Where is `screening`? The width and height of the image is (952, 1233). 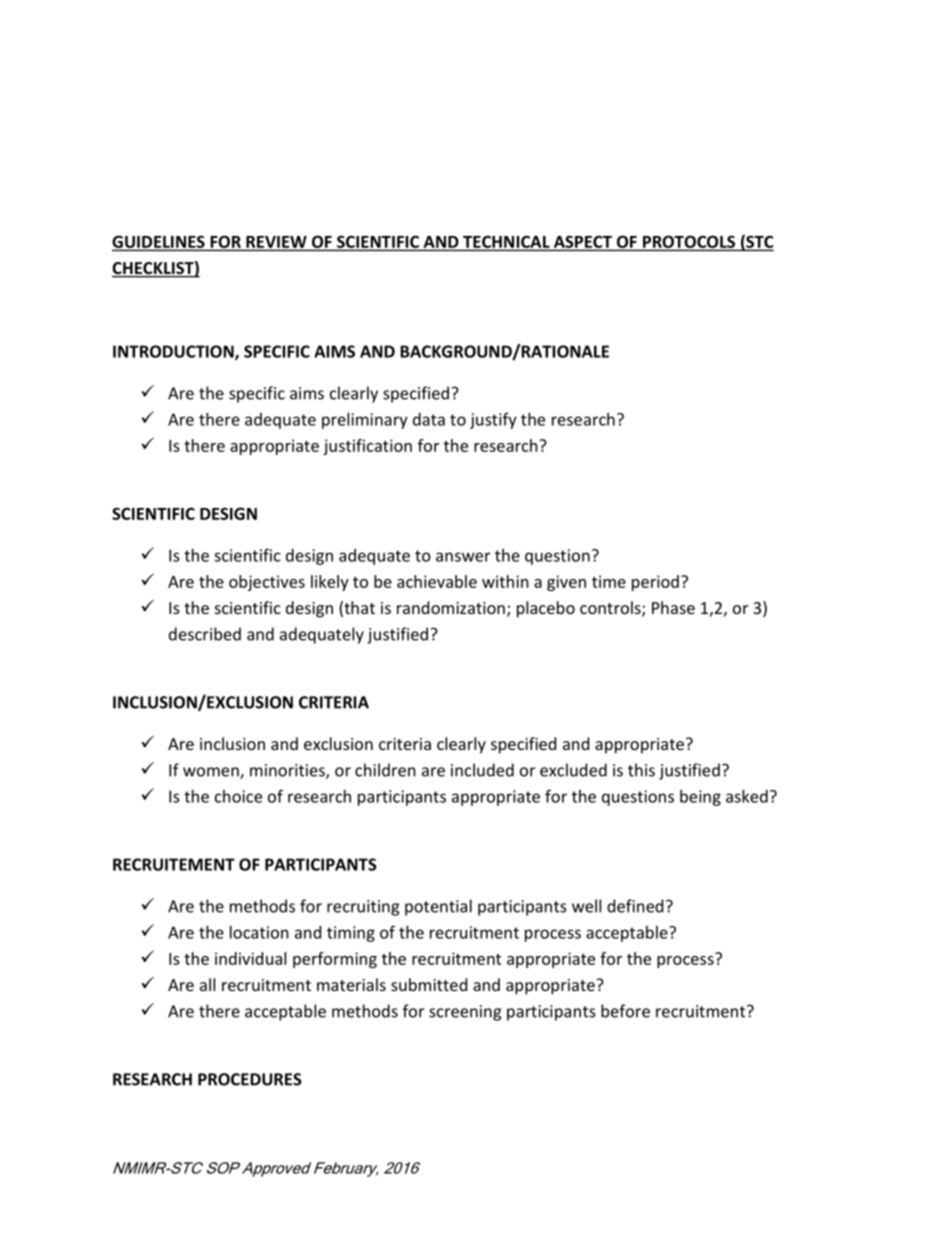 screening is located at coordinates (465, 1013).
